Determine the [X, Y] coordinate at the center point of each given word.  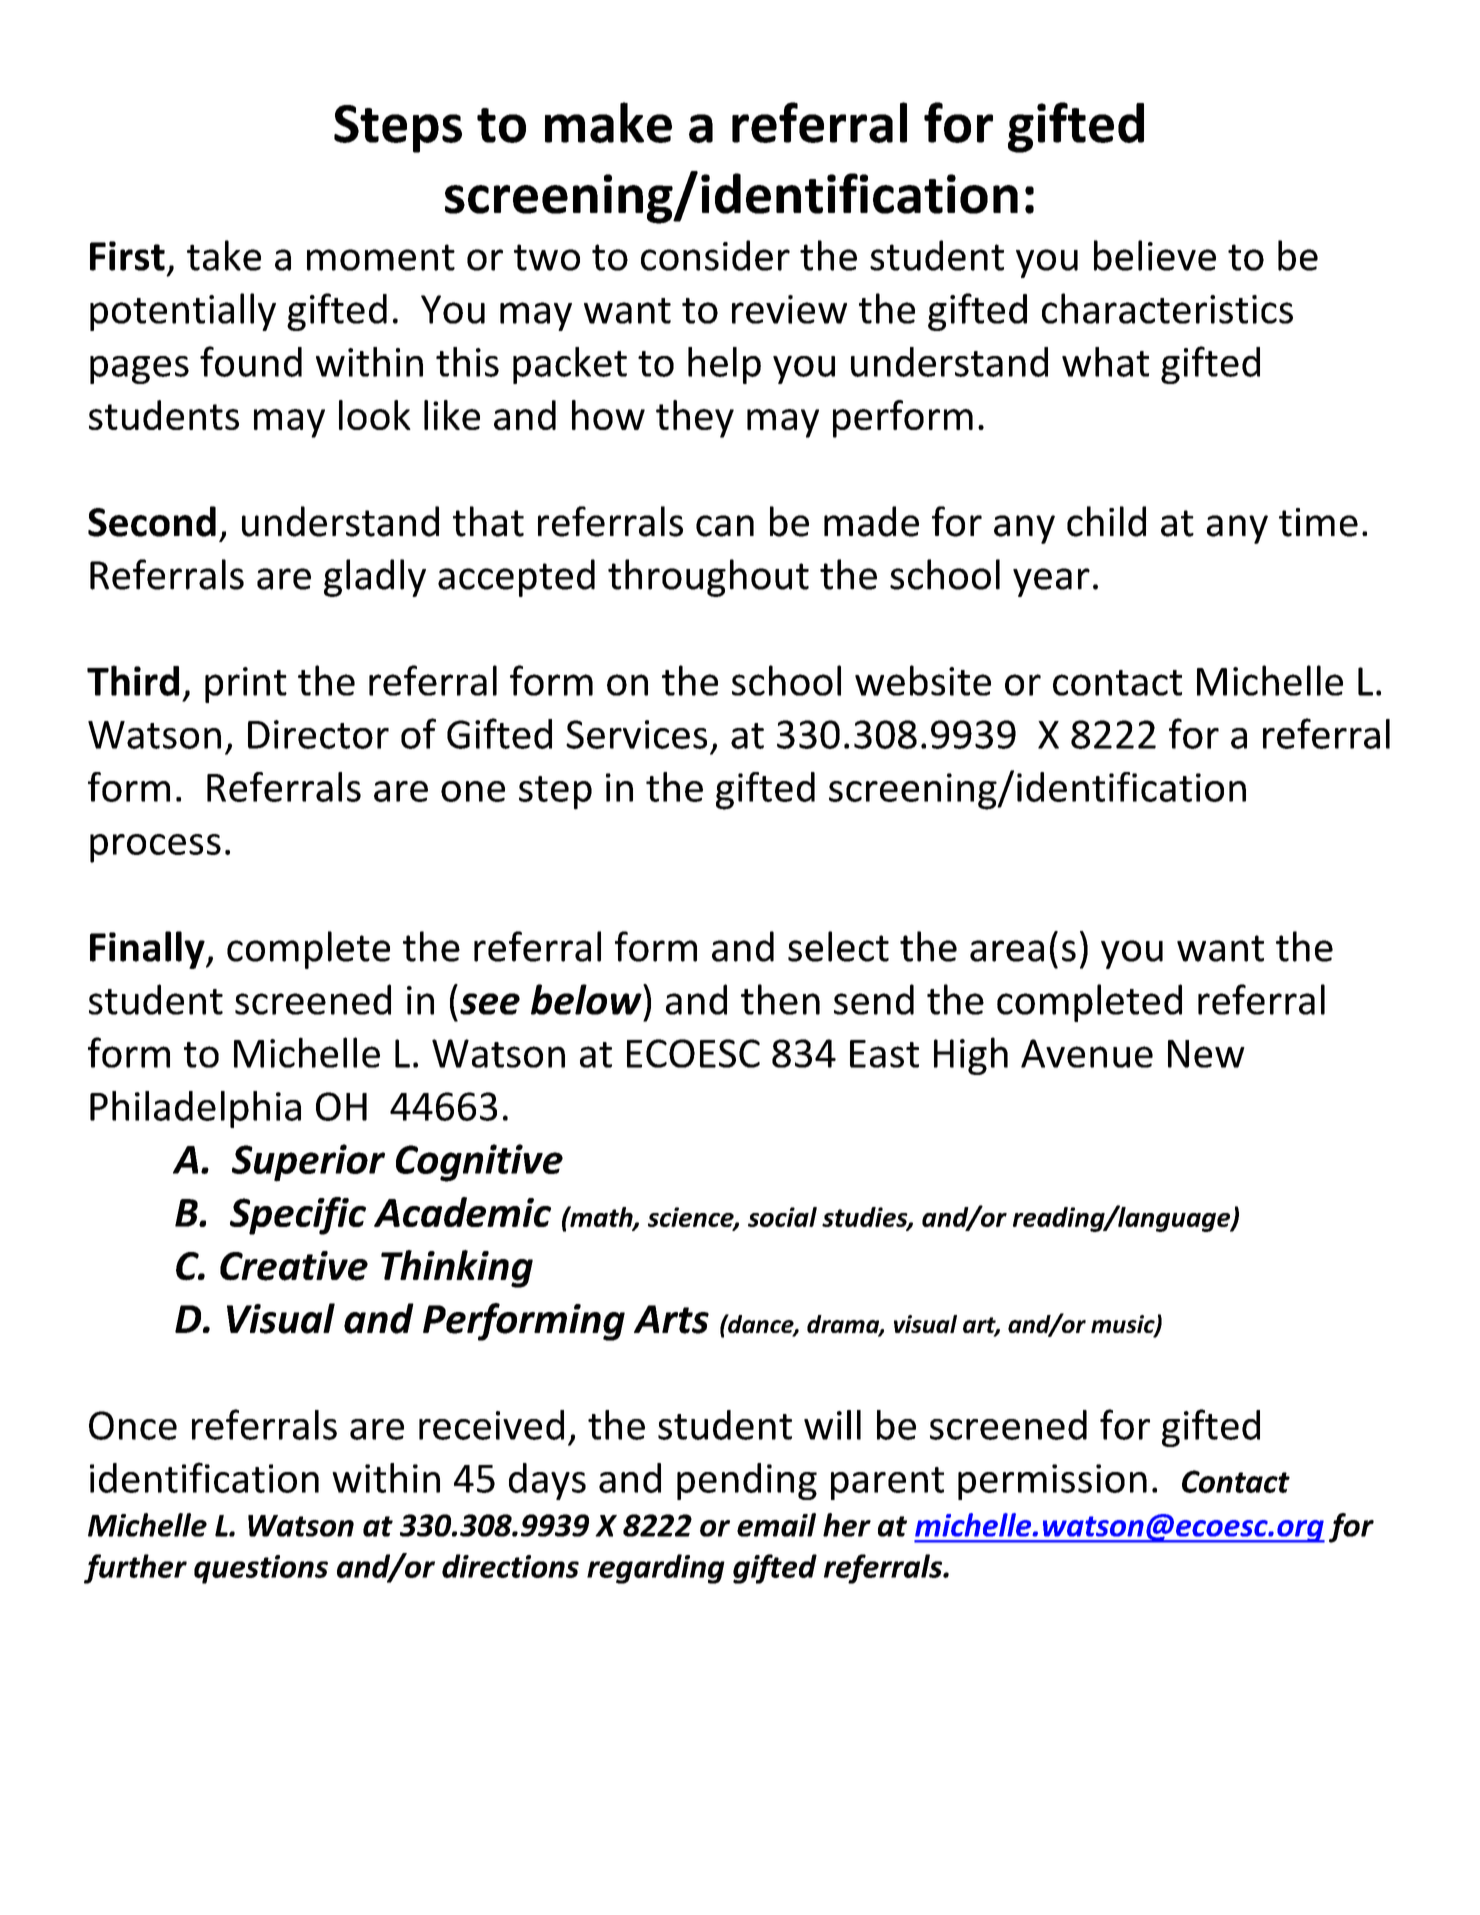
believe [1155, 255]
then [780, 999]
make [608, 122]
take [224, 255]
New [1206, 1054]
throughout [708, 578]
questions [261, 1569]
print [246, 685]
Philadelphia [195, 1109]
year [1051, 582]
